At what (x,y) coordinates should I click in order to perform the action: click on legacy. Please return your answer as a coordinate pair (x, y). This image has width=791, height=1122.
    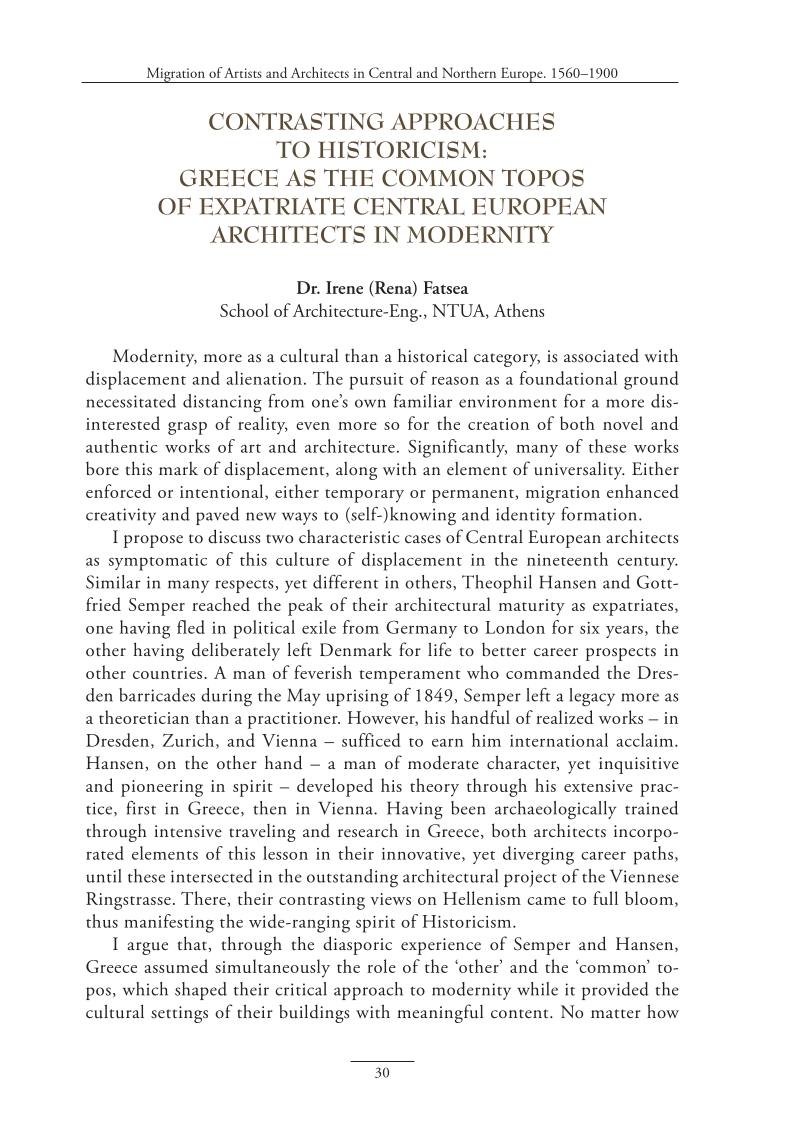
    Looking at the image, I should click on (592, 697).
